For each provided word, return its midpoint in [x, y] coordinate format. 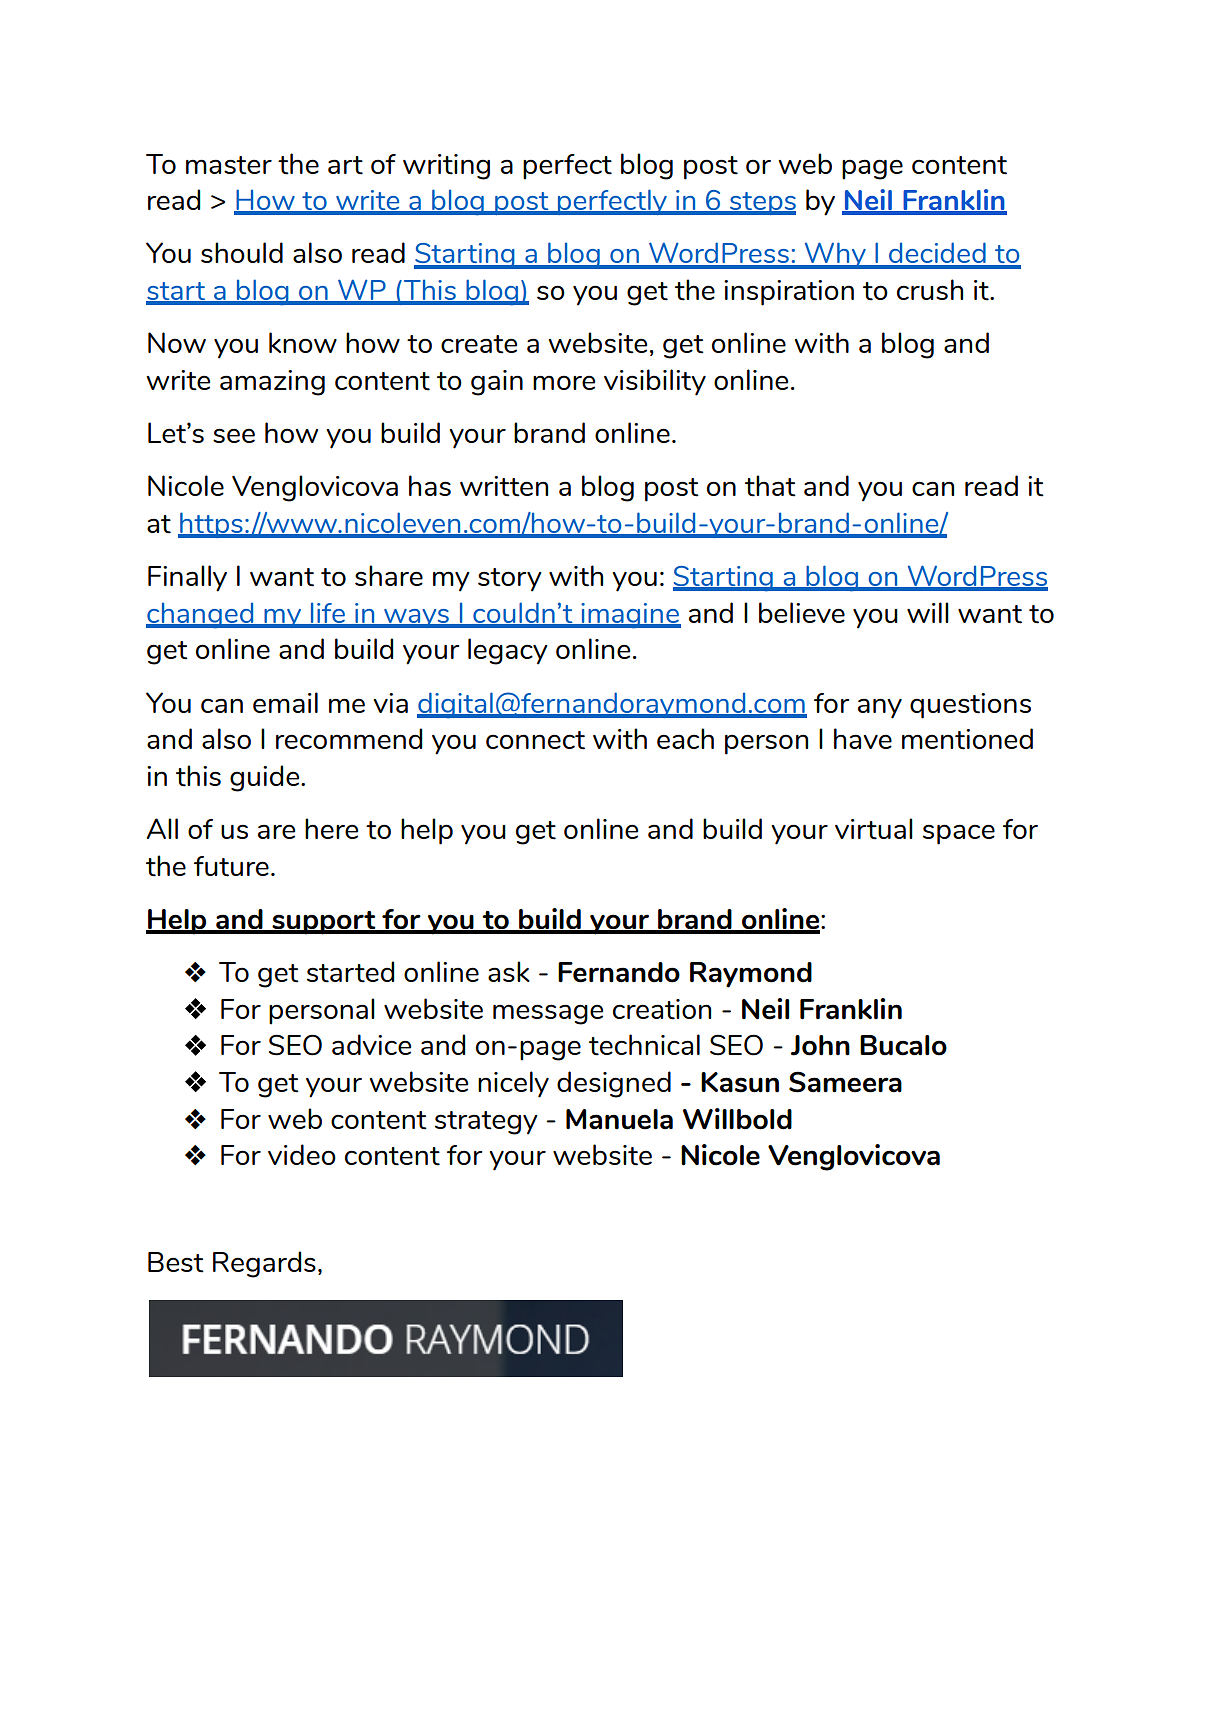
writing [446, 167]
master [229, 165]
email [285, 702]
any [880, 708]
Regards [264, 1264]
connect [535, 740]
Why [835, 255]
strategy [486, 1123]
